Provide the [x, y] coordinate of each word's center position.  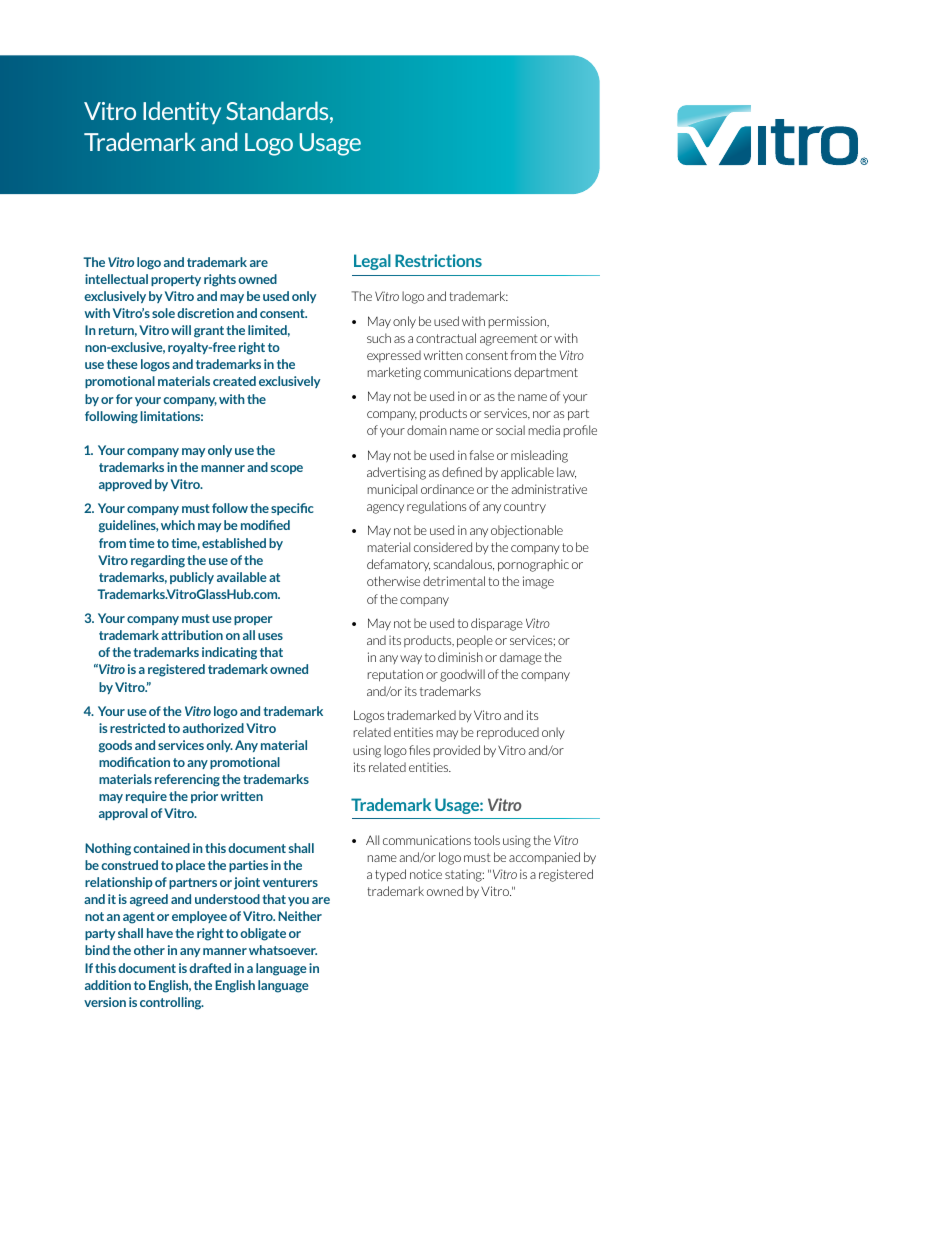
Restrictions [438, 260]
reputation [395, 675]
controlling [172, 1003]
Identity [182, 112]
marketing [394, 373]
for [124, 399]
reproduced [508, 733]
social [510, 430]
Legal [372, 262]
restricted [137, 728]
